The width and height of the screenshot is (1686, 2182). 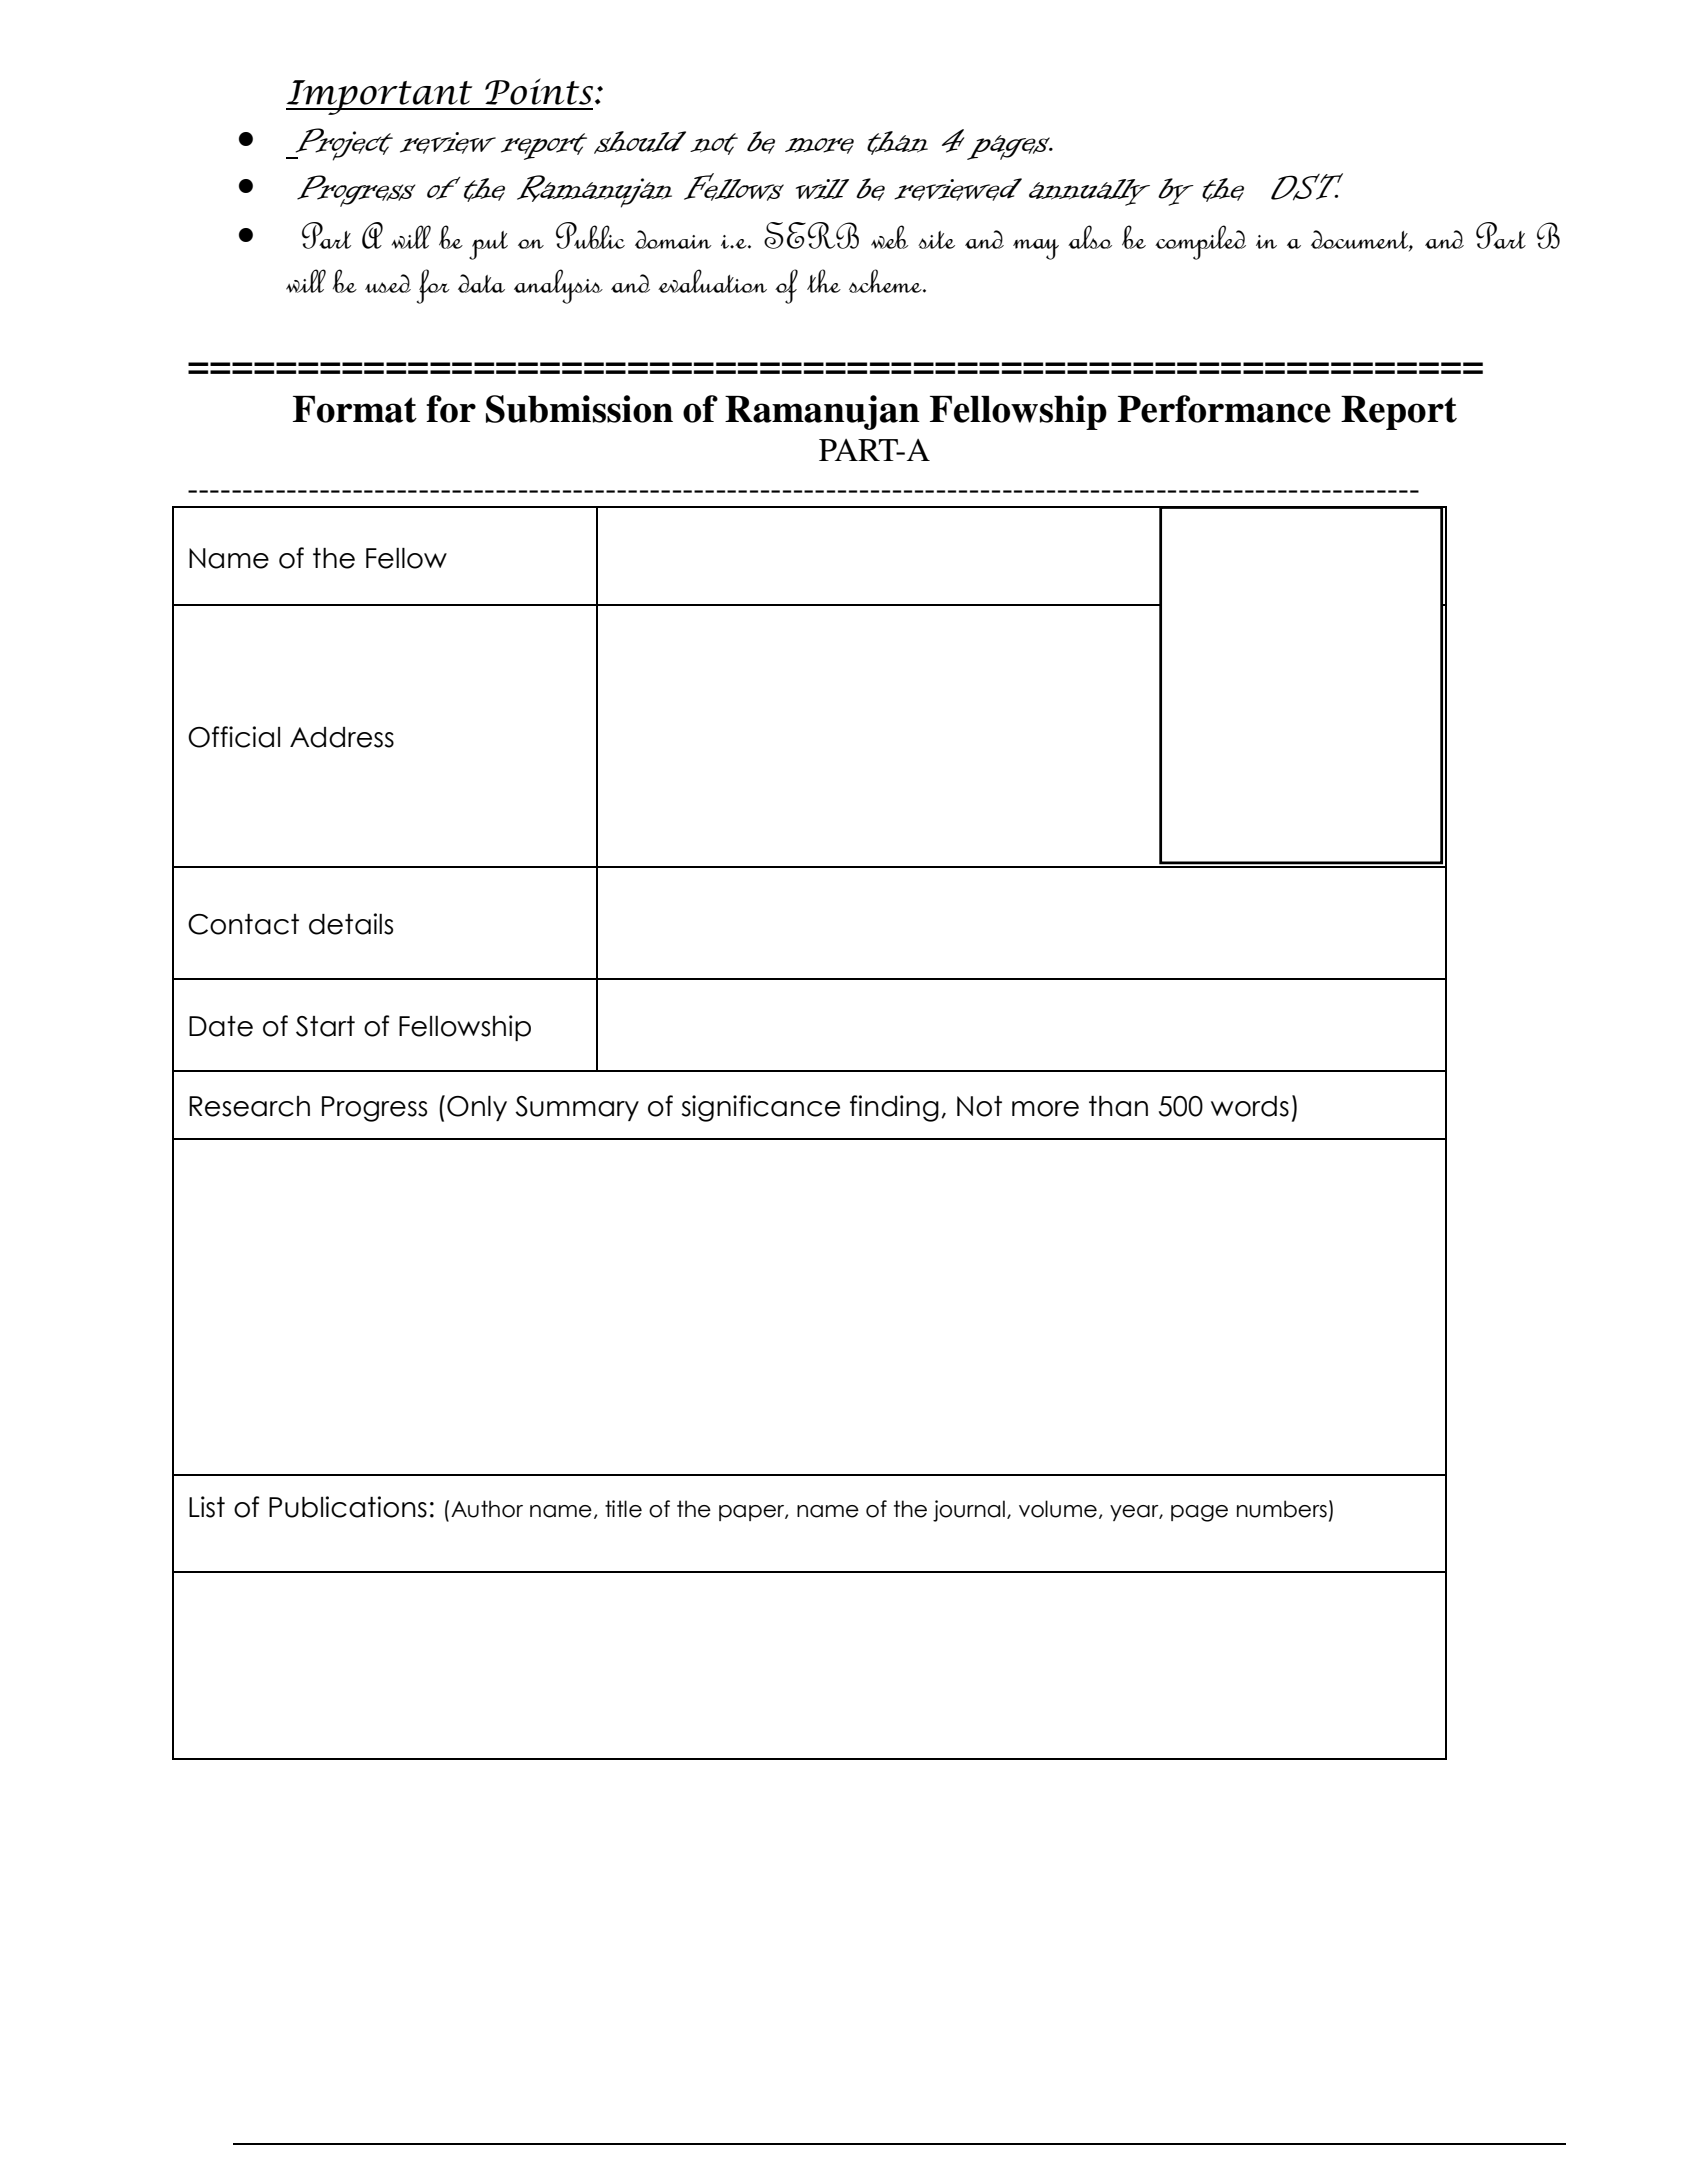 I want to click on Address, so click(x=342, y=737).
